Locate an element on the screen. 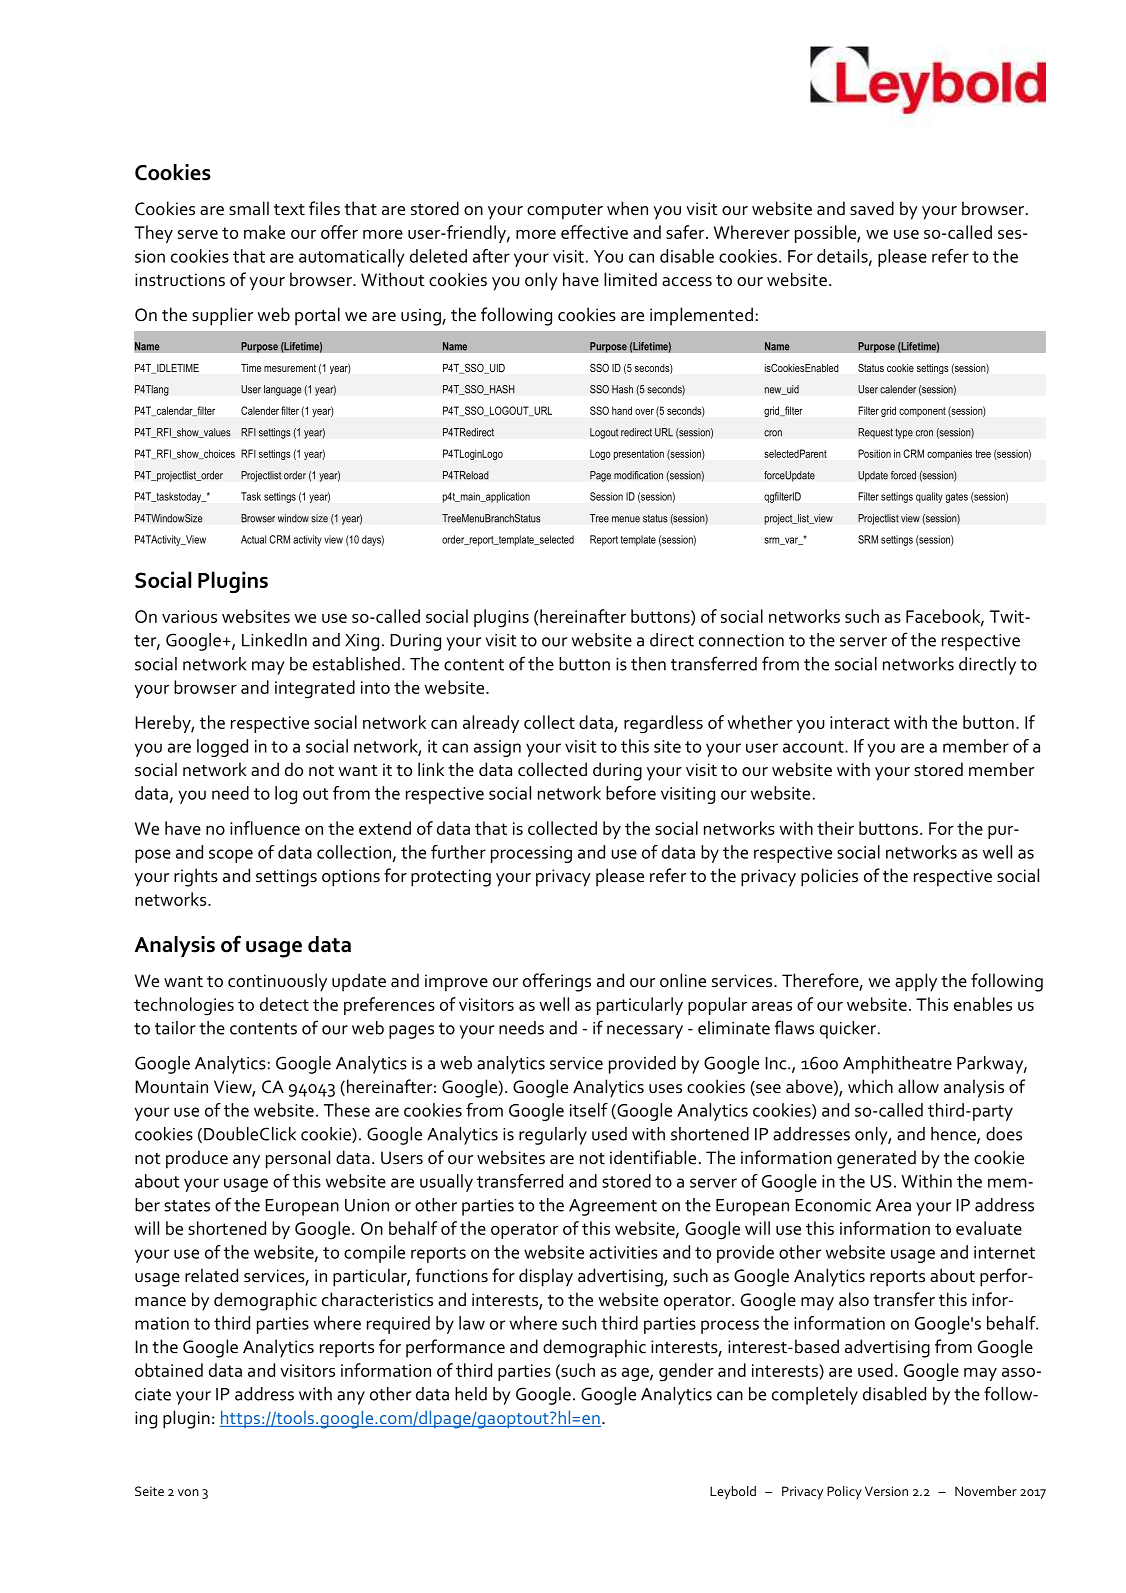  modification is located at coordinates (638, 475).
